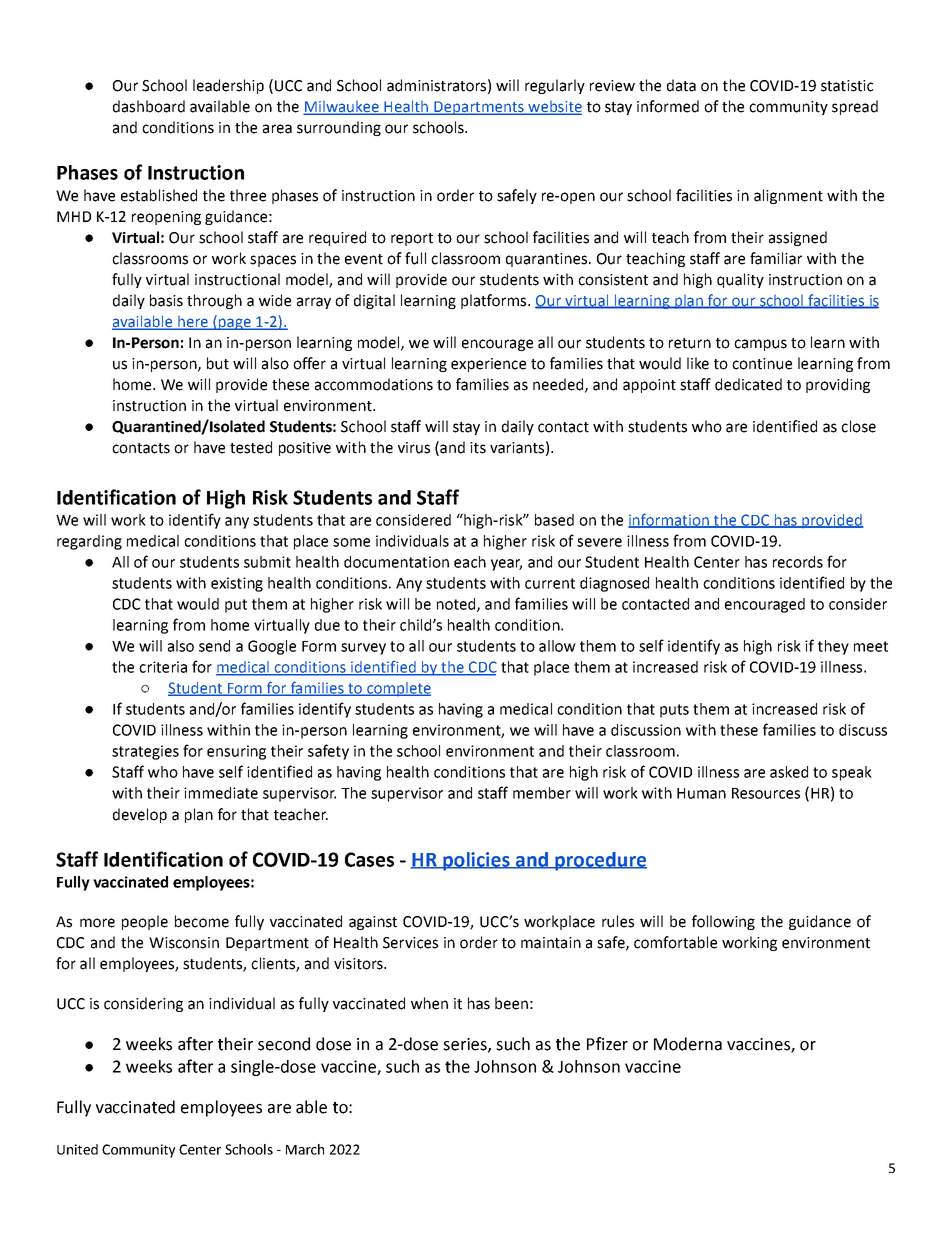 This document has width=952, height=1233. What do you see at coordinates (218, 363) in the document?
I see `but` at bounding box center [218, 363].
